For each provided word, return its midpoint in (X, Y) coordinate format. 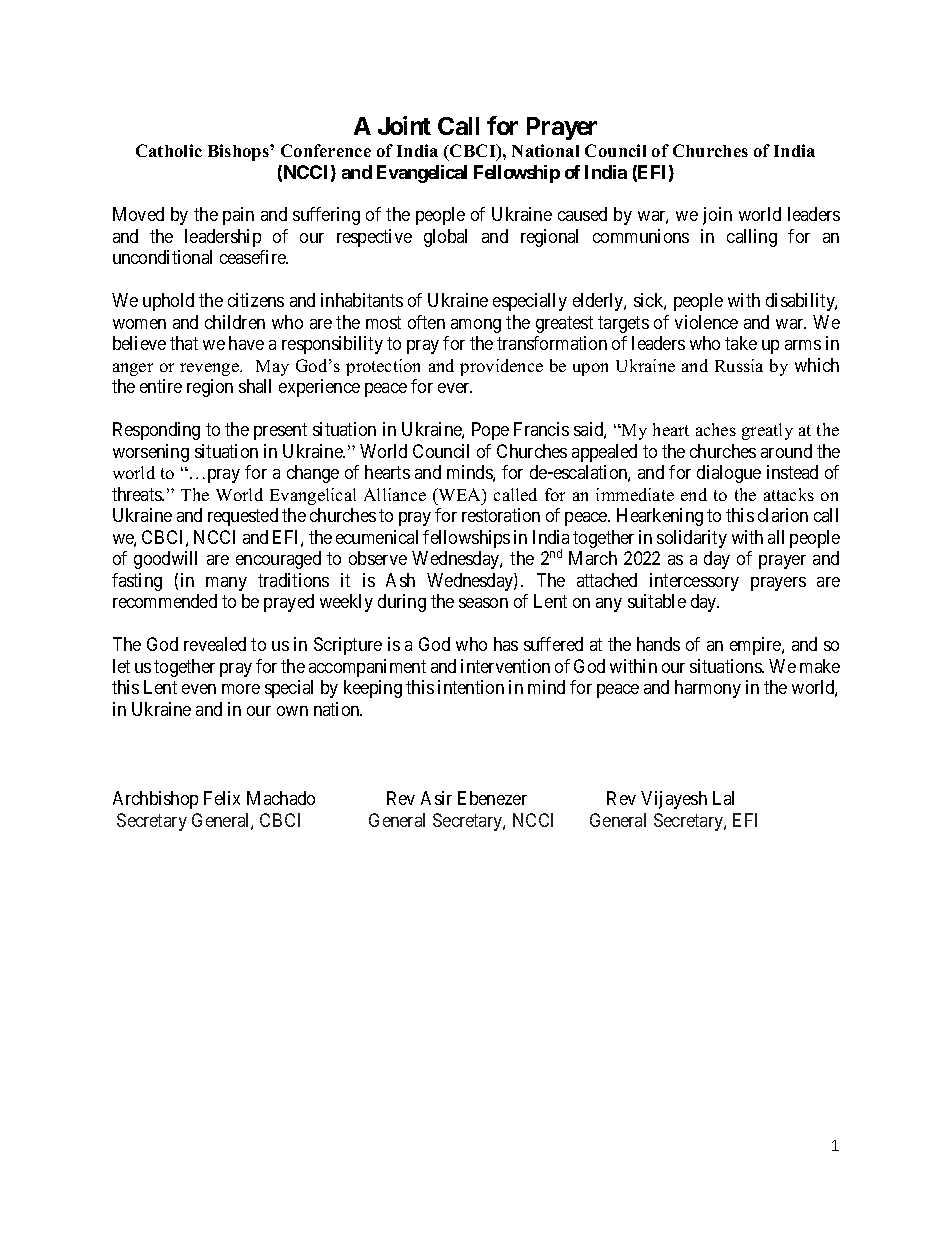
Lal (723, 798)
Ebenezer (492, 798)
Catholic (169, 150)
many (226, 584)
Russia (739, 365)
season (483, 603)
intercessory (694, 582)
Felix (222, 798)
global (445, 238)
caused (582, 214)
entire (161, 386)
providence (501, 367)
